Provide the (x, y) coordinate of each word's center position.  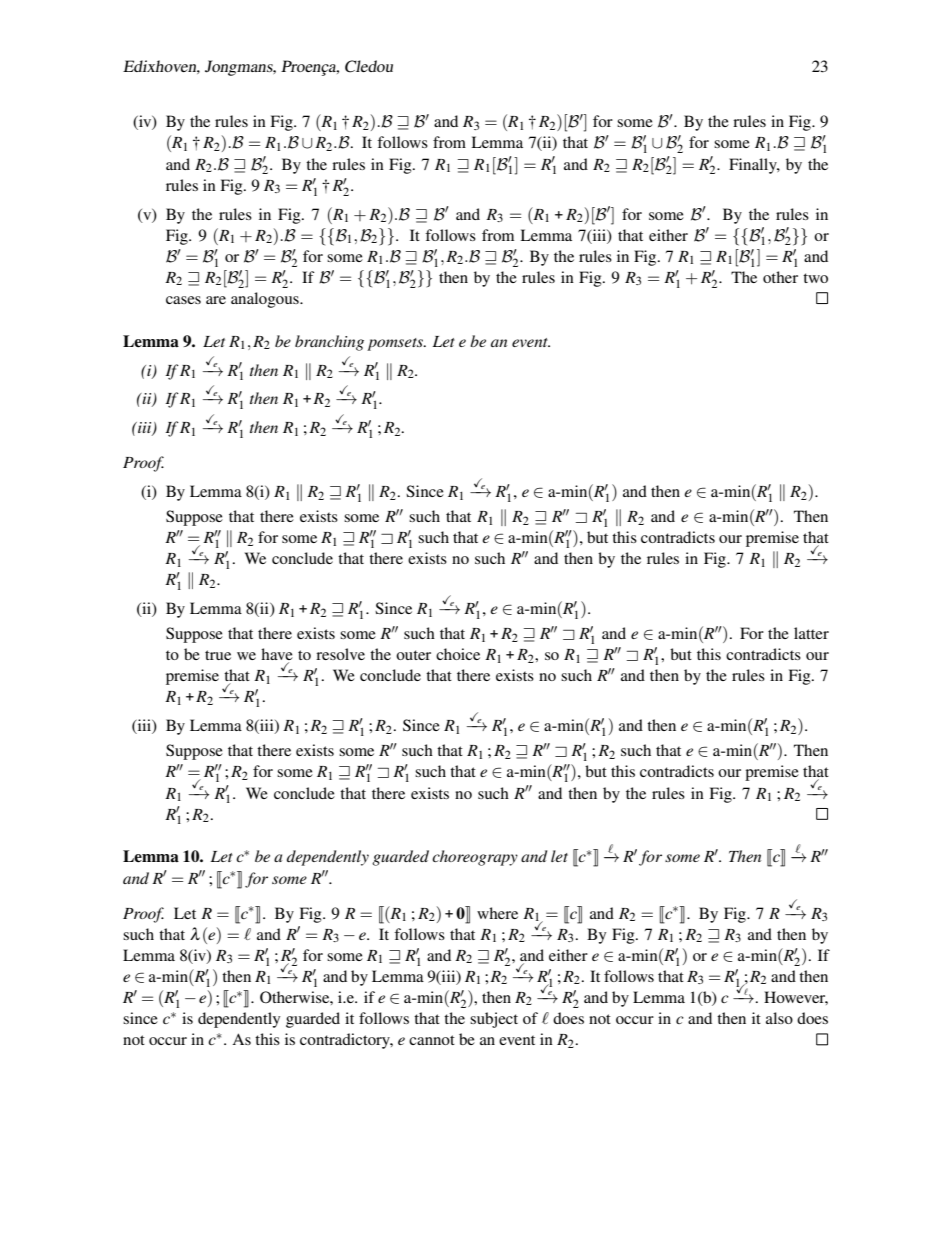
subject (494, 1020)
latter (811, 633)
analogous (266, 300)
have (277, 655)
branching (329, 343)
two (815, 278)
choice (458, 654)
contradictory (346, 1041)
